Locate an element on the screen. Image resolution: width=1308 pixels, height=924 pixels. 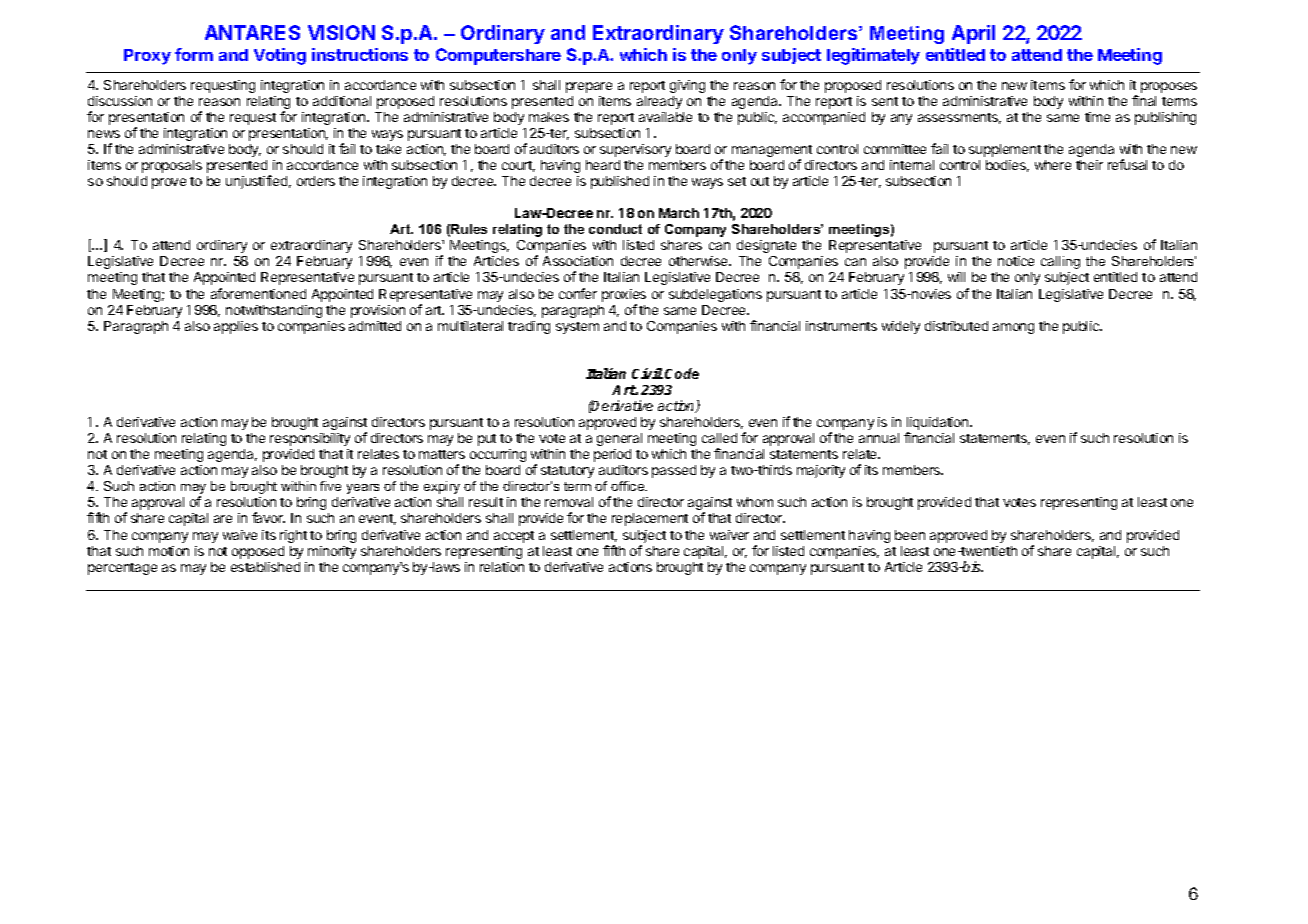
aforementioned is located at coordinates (258, 293).
